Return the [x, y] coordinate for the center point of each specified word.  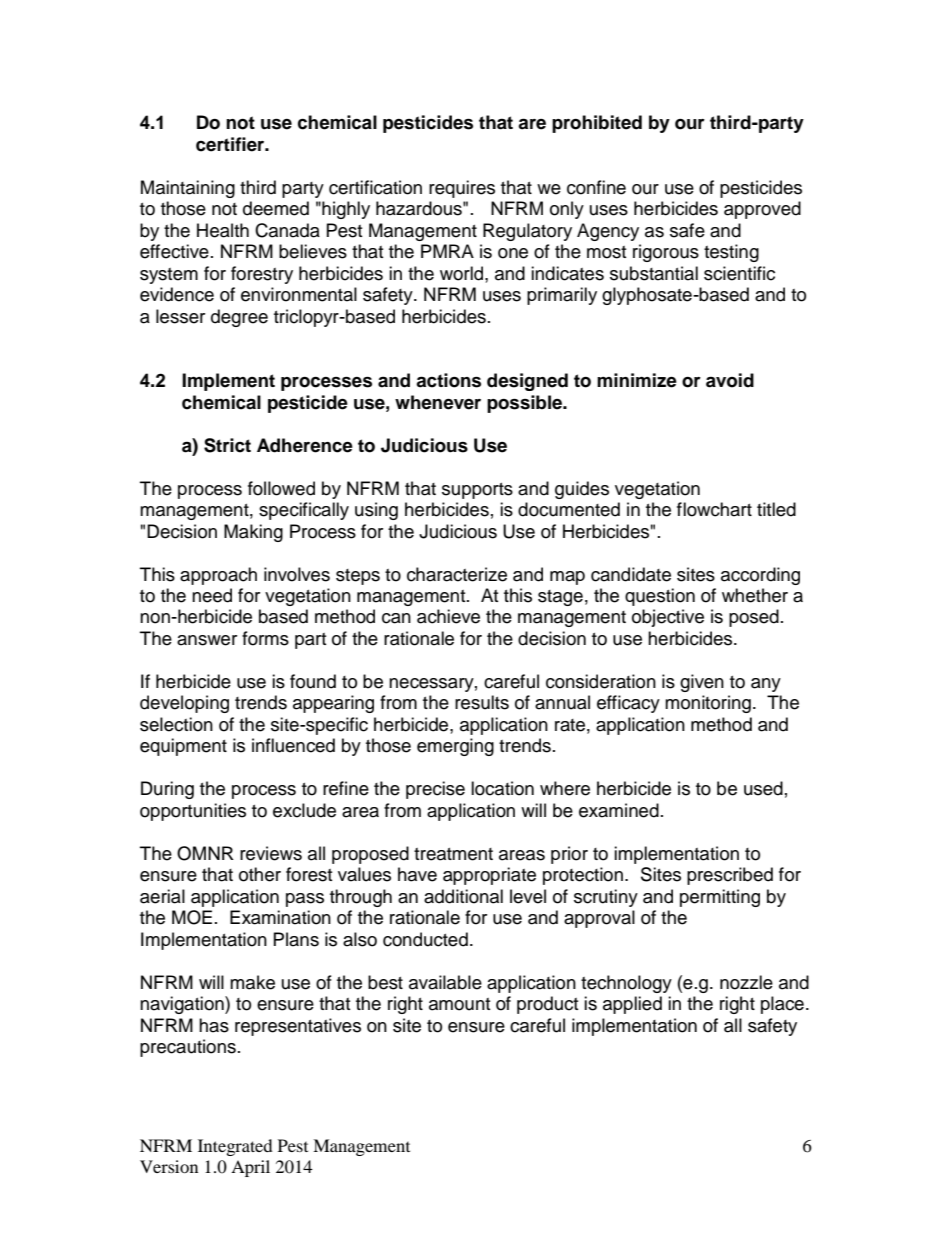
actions [448, 380]
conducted [425, 939]
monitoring [708, 704]
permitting [720, 898]
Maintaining [188, 189]
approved [762, 210]
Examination [280, 917]
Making [253, 533]
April [250, 1168]
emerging [455, 747]
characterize [457, 574]
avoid [730, 380]
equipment [183, 747]
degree [239, 318]
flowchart [714, 509]
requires [462, 189]
